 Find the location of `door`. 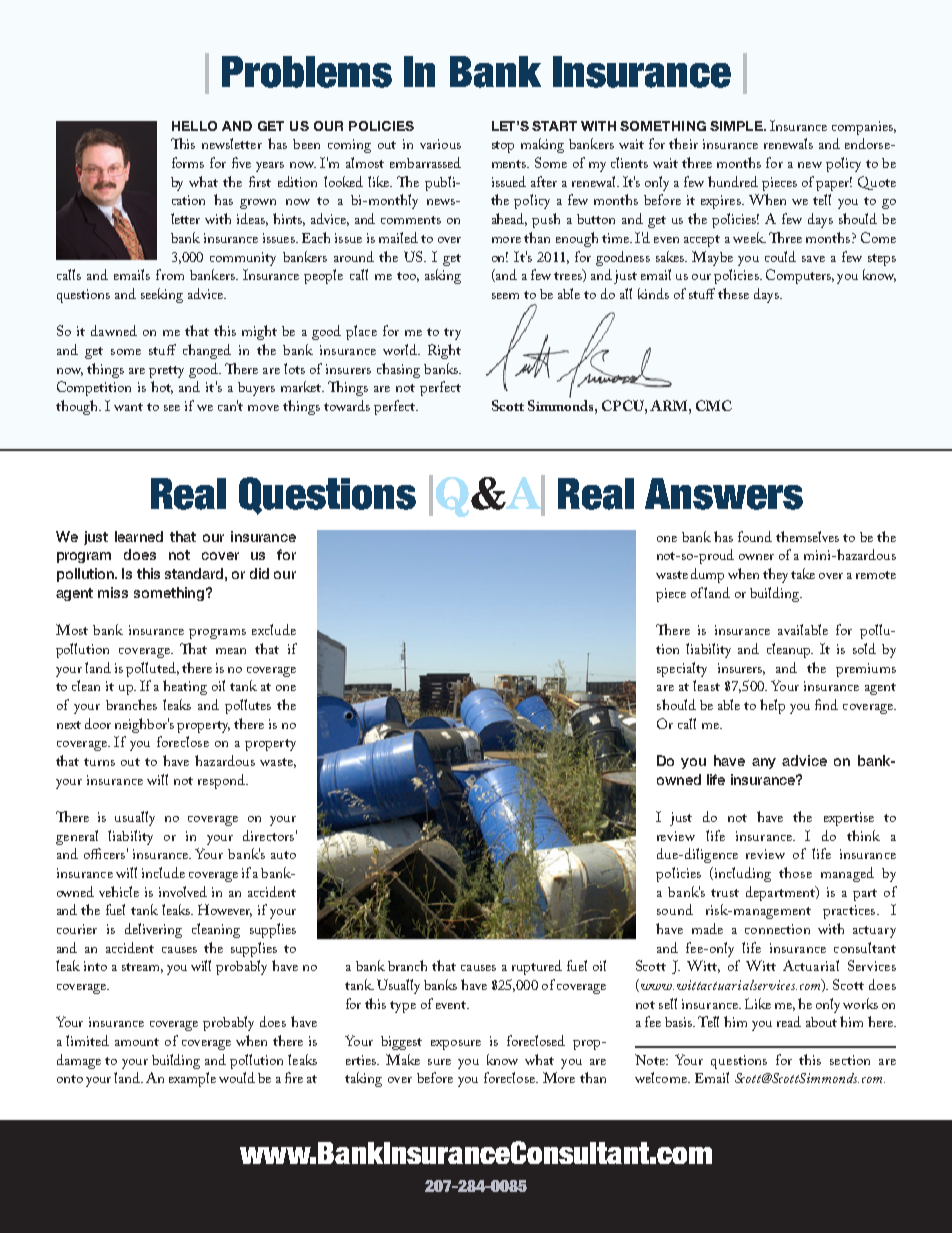

door is located at coordinates (98, 723).
